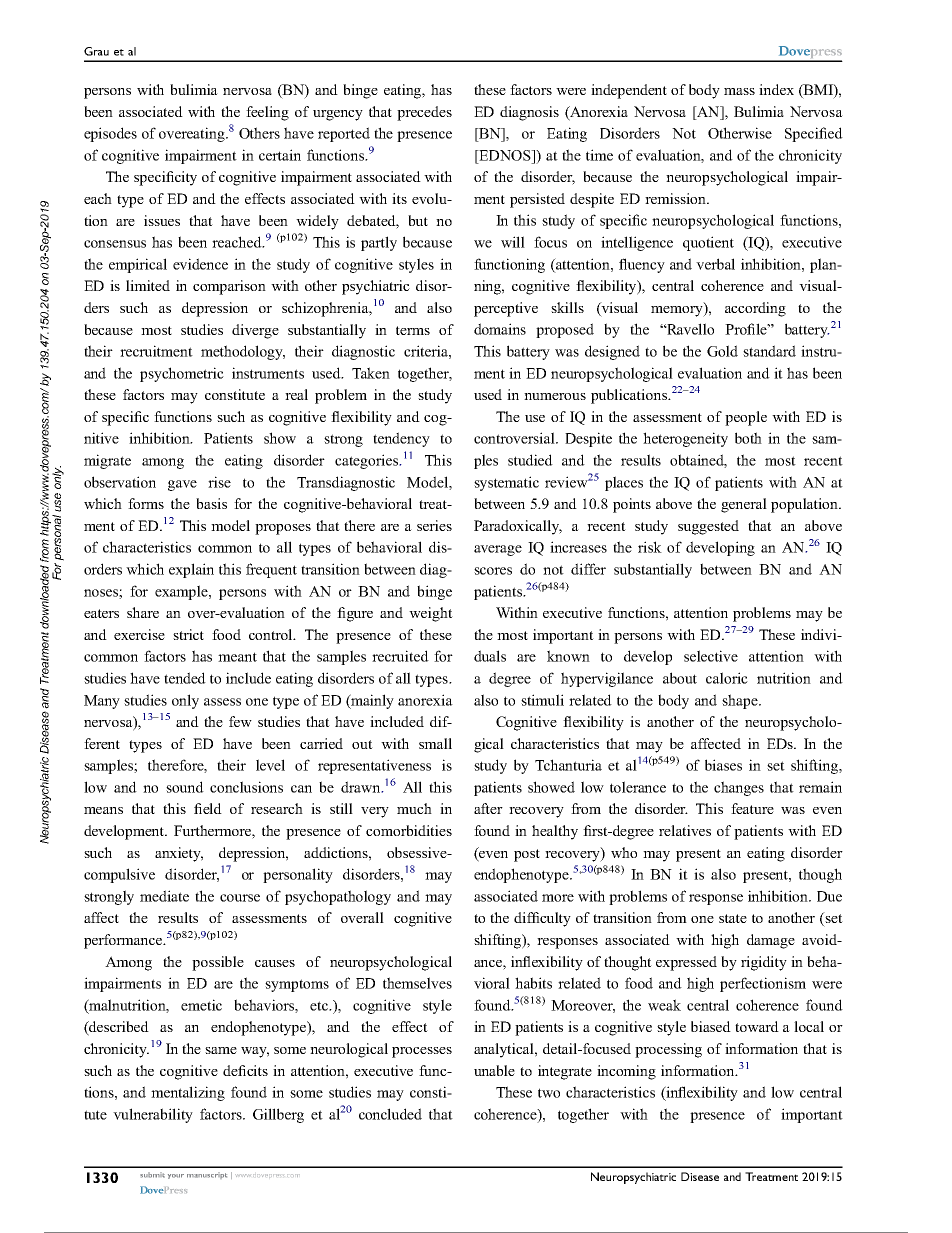 Image resolution: width=952 pixels, height=1233 pixels. Describe the element at coordinates (748, 438) in the screenshot. I see `both` at that location.
